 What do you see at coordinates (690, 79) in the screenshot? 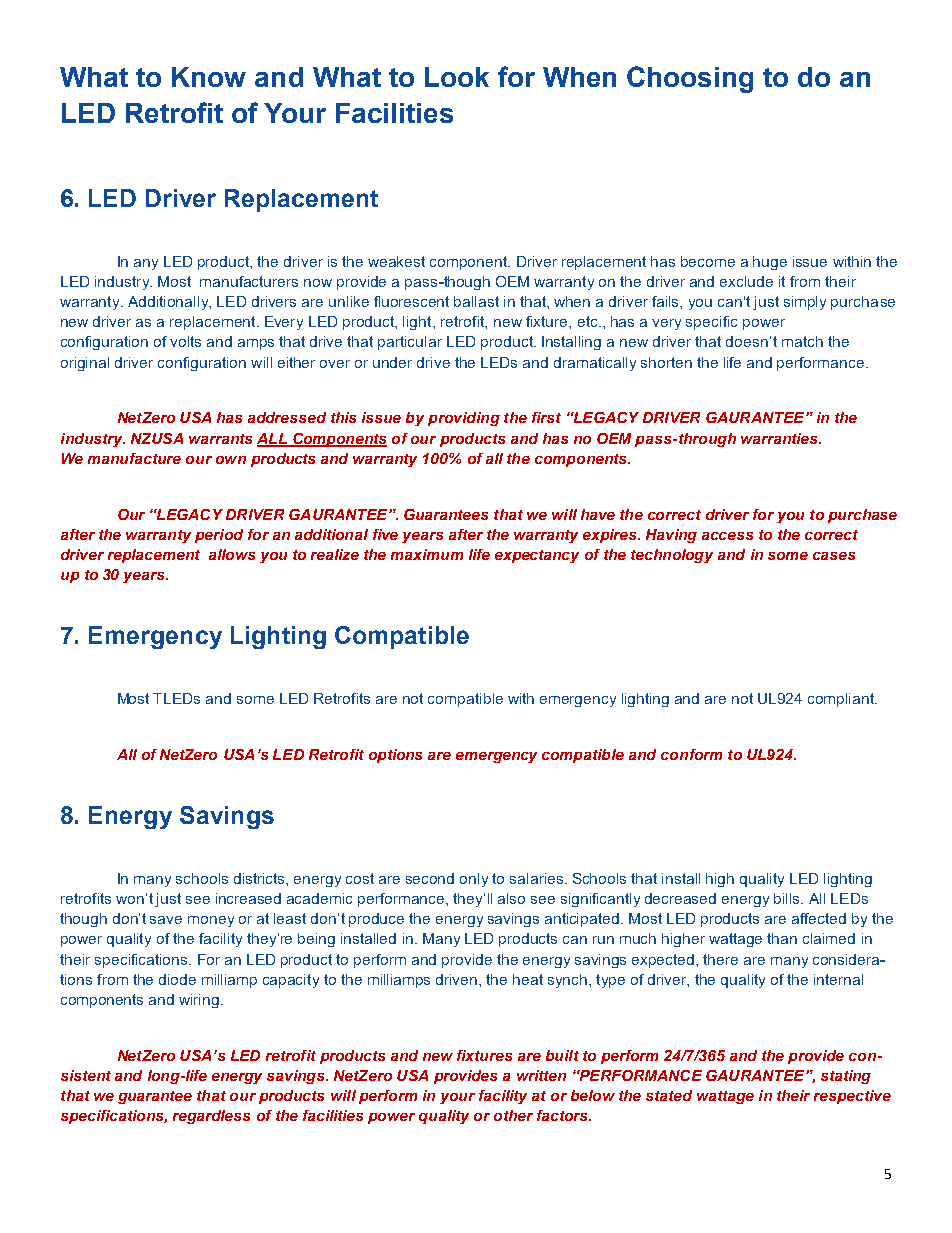
I see `Choosing` at bounding box center [690, 79].
